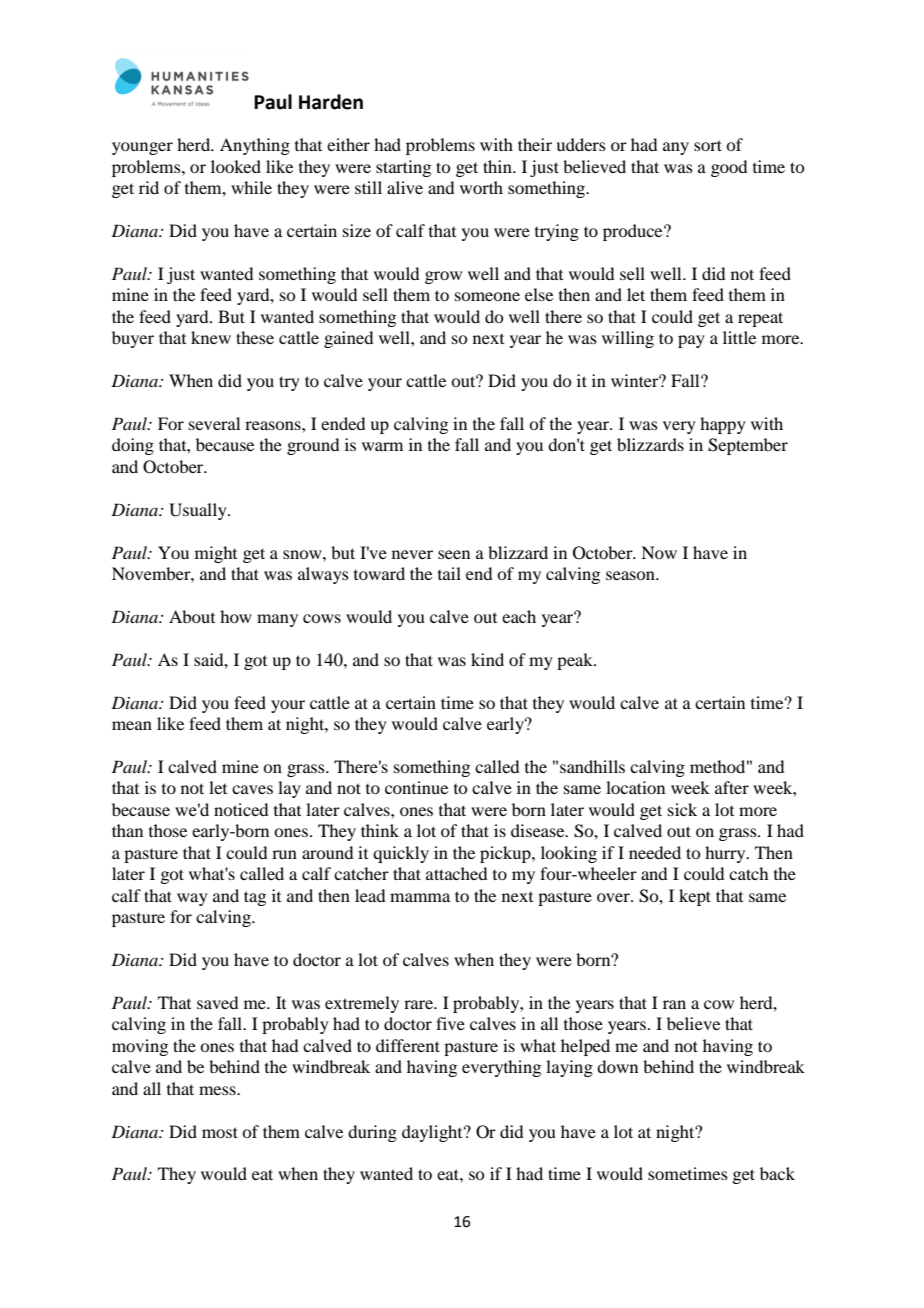 Image resolution: width=924 pixels, height=1308 pixels. What do you see at coordinates (199, 511) in the screenshot?
I see `Usually` at bounding box center [199, 511].
